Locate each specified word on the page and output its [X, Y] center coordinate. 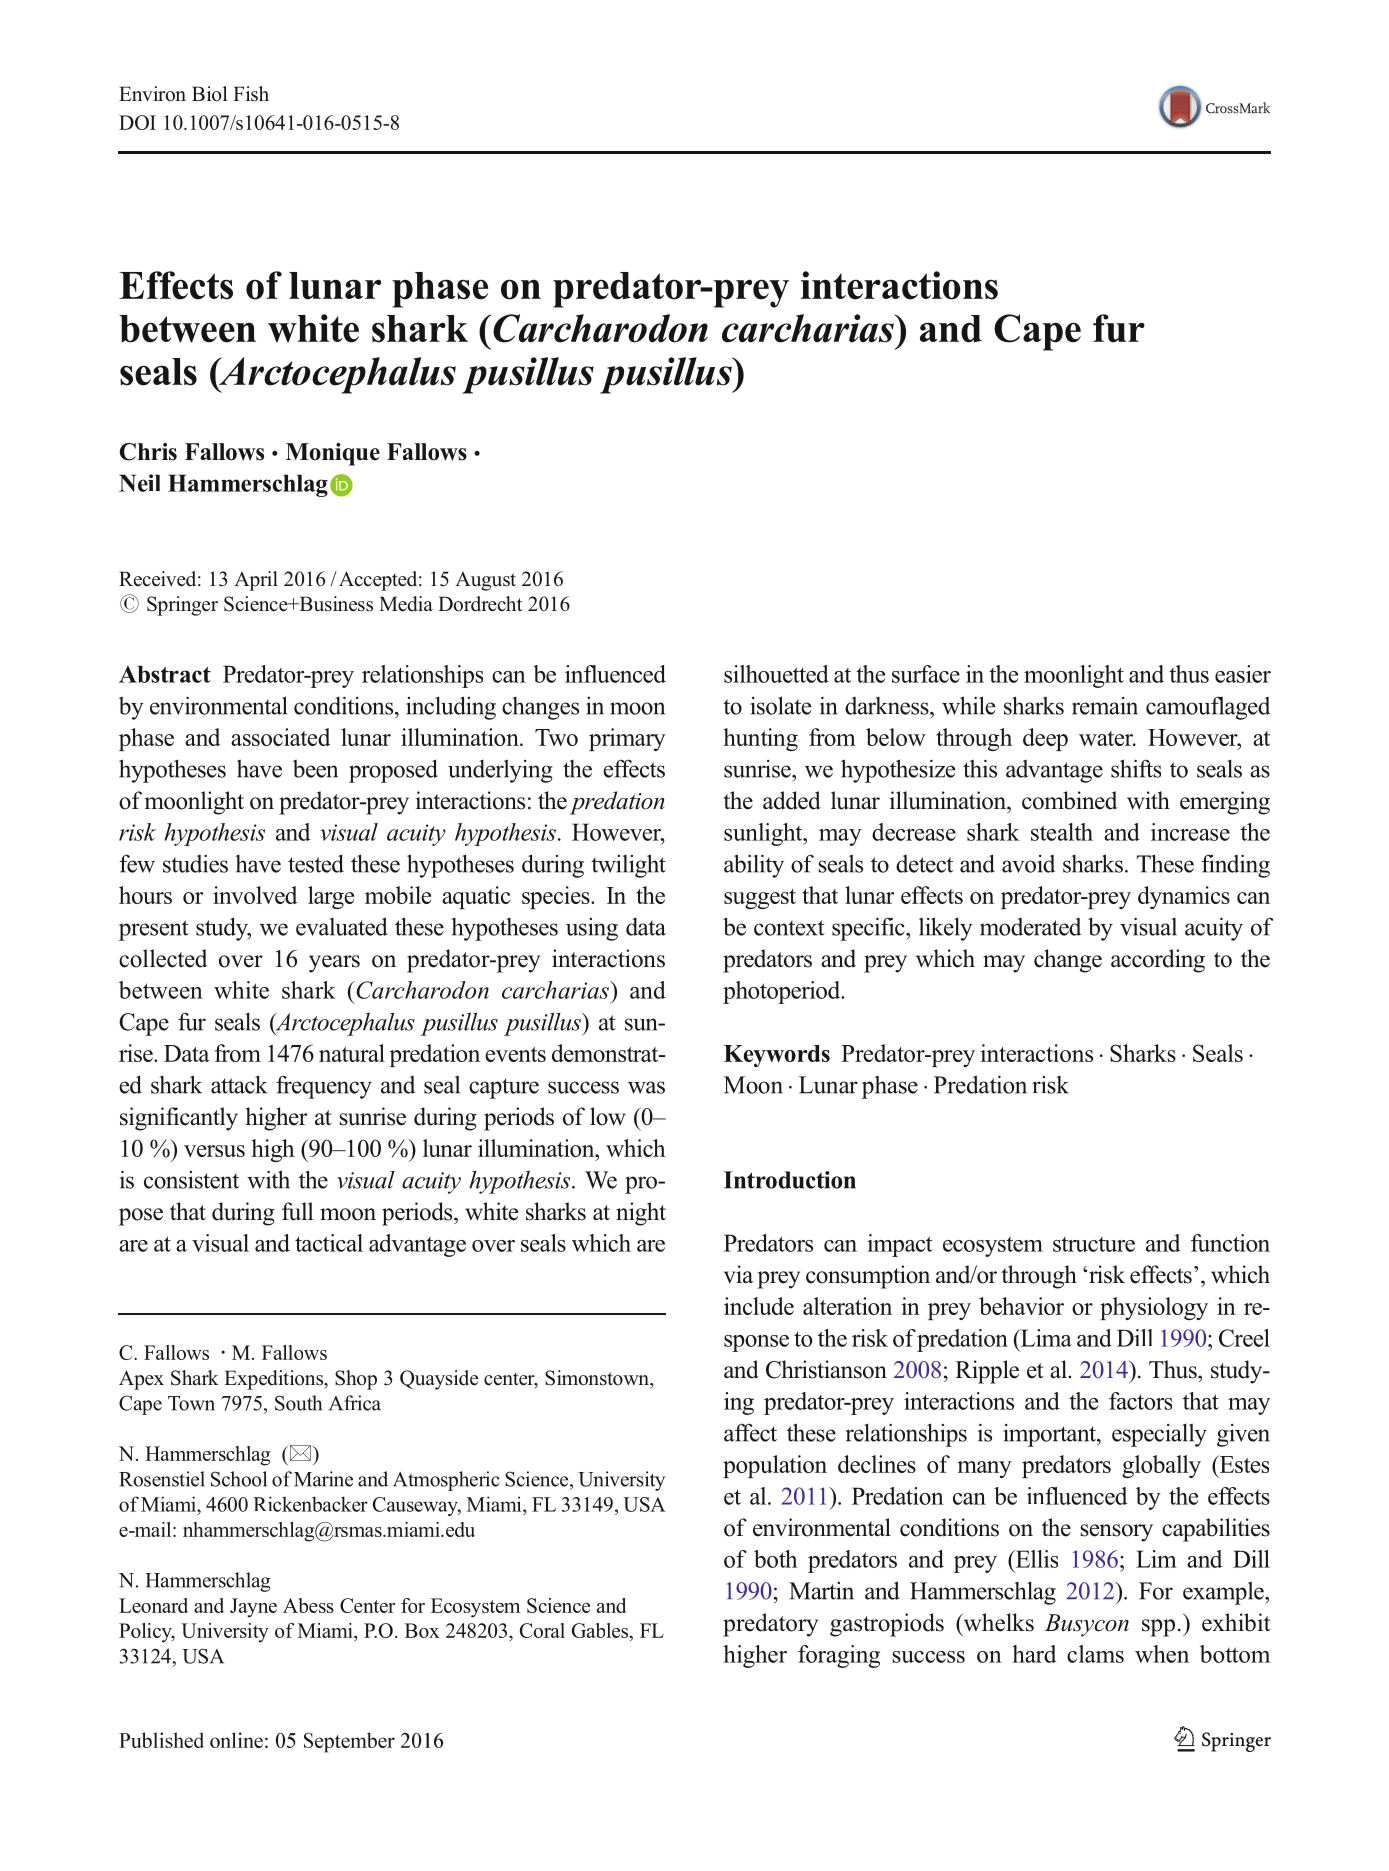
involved [255, 895]
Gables [601, 1632]
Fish [251, 94]
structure [1094, 1244]
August [485, 581]
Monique [333, 454]
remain [1105, 706]
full [298, 1211]
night [641, 1214]
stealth [1062, 832]
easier [1243, 674]
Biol [210, 94]
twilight [628, 866]
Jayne [253, 1608]
